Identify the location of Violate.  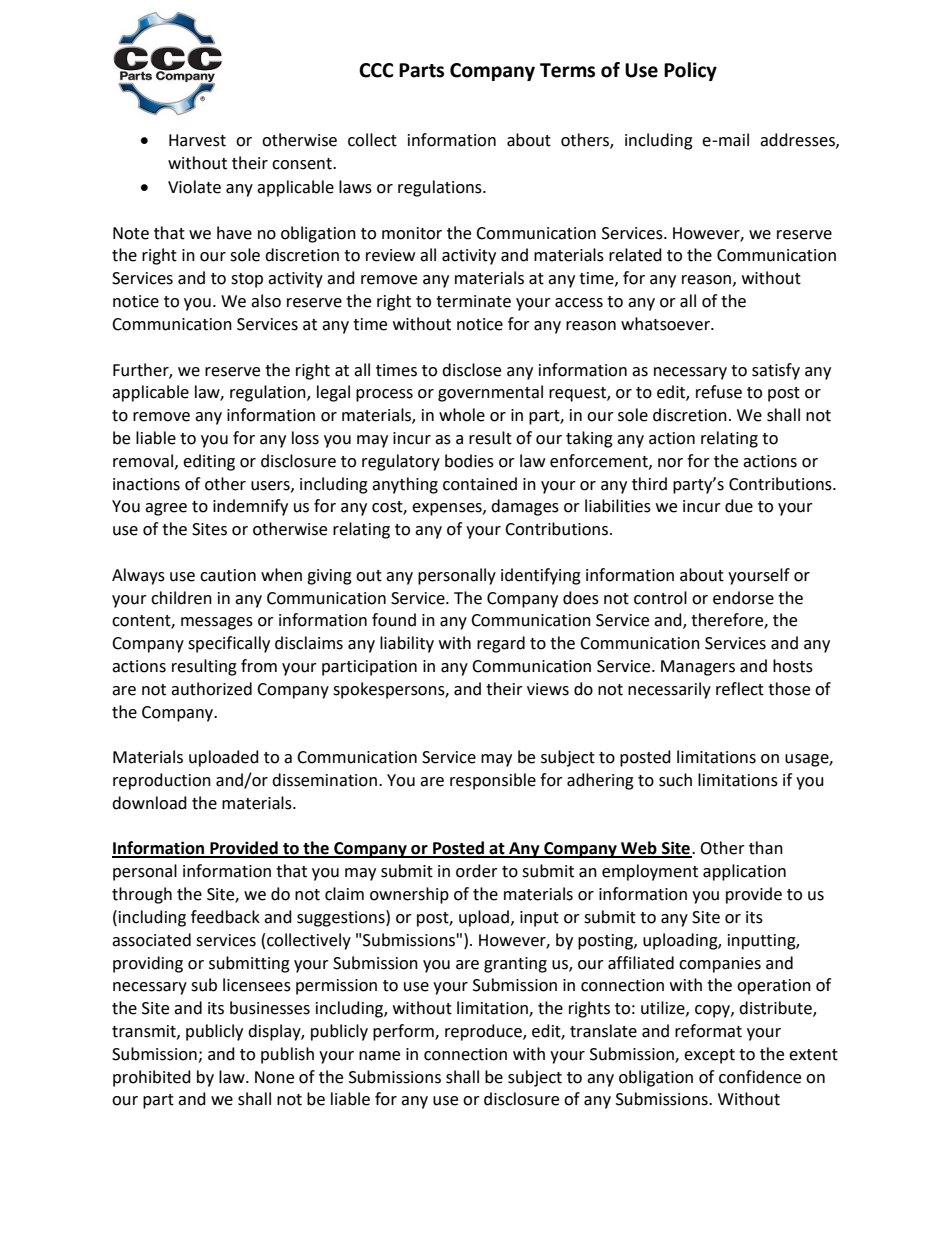
(194, 187).
